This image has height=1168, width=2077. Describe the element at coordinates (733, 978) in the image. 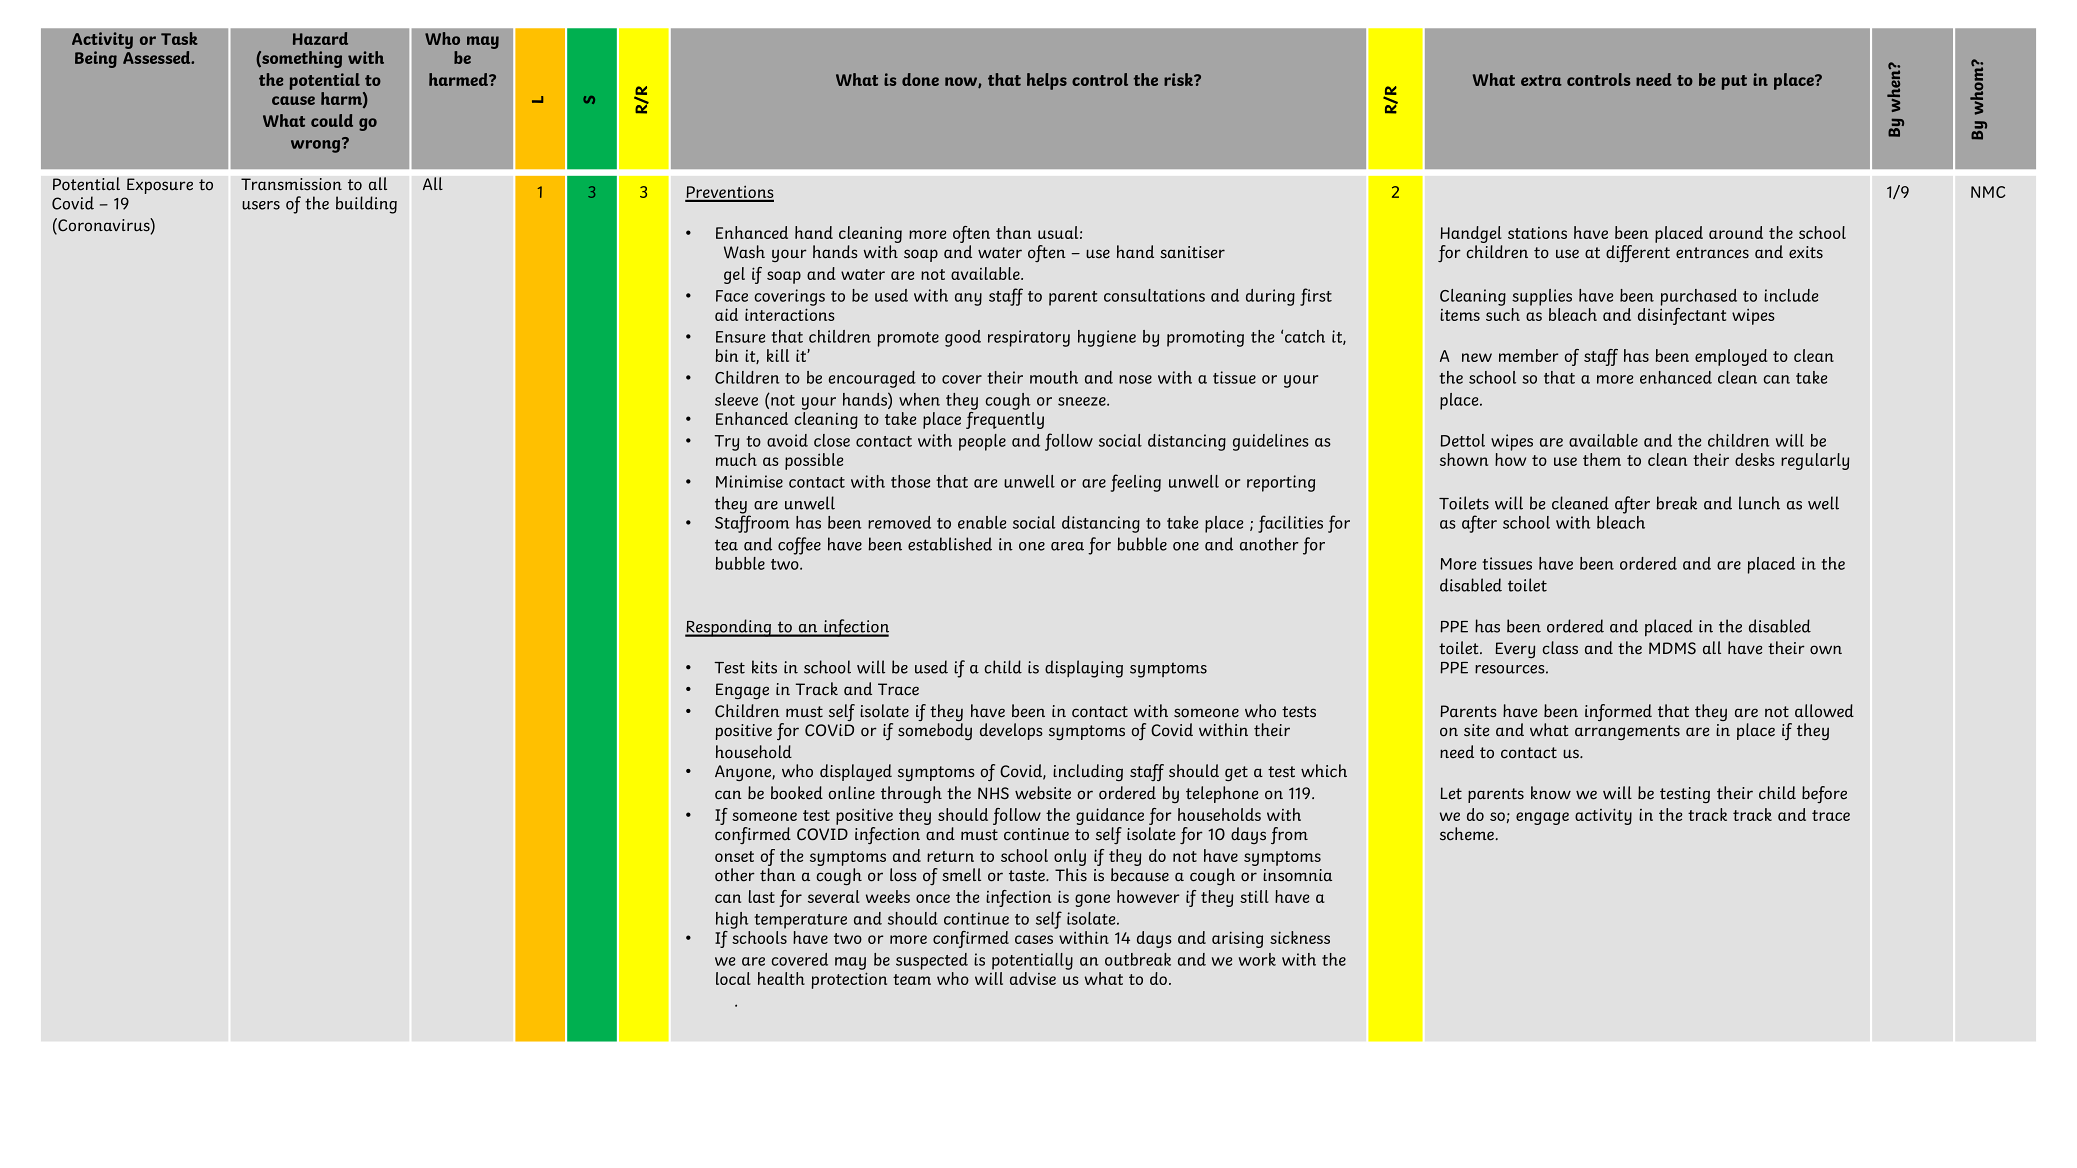

I see `local` at that location.
